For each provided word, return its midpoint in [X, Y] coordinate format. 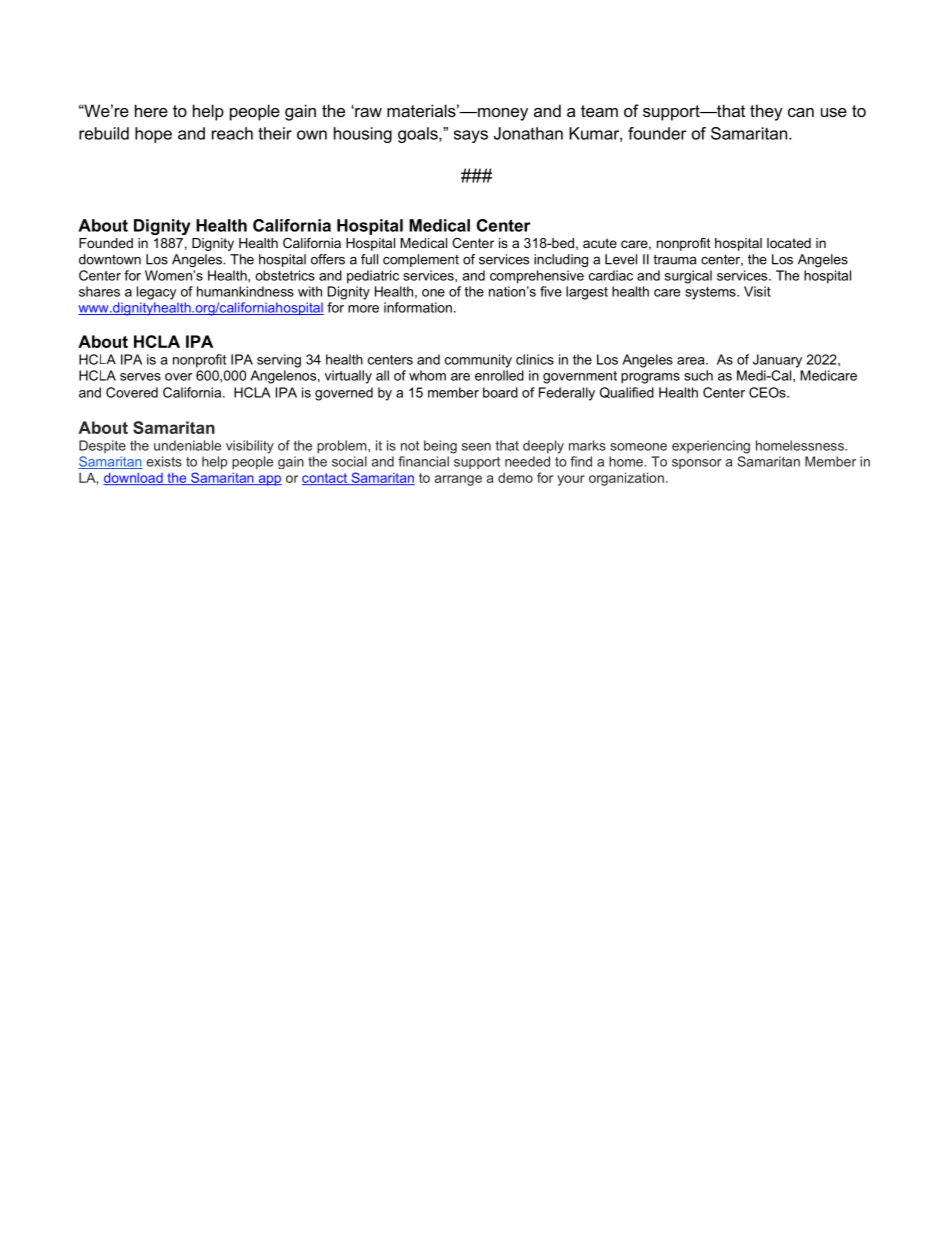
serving [279, 361]
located [789, 243]
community [478, 361]
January [777, 361]
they [766, 112]
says [471, 136]
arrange [458, 480]
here [151, 110]
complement [421, 260]
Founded [106, 243]
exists [164, 461]
